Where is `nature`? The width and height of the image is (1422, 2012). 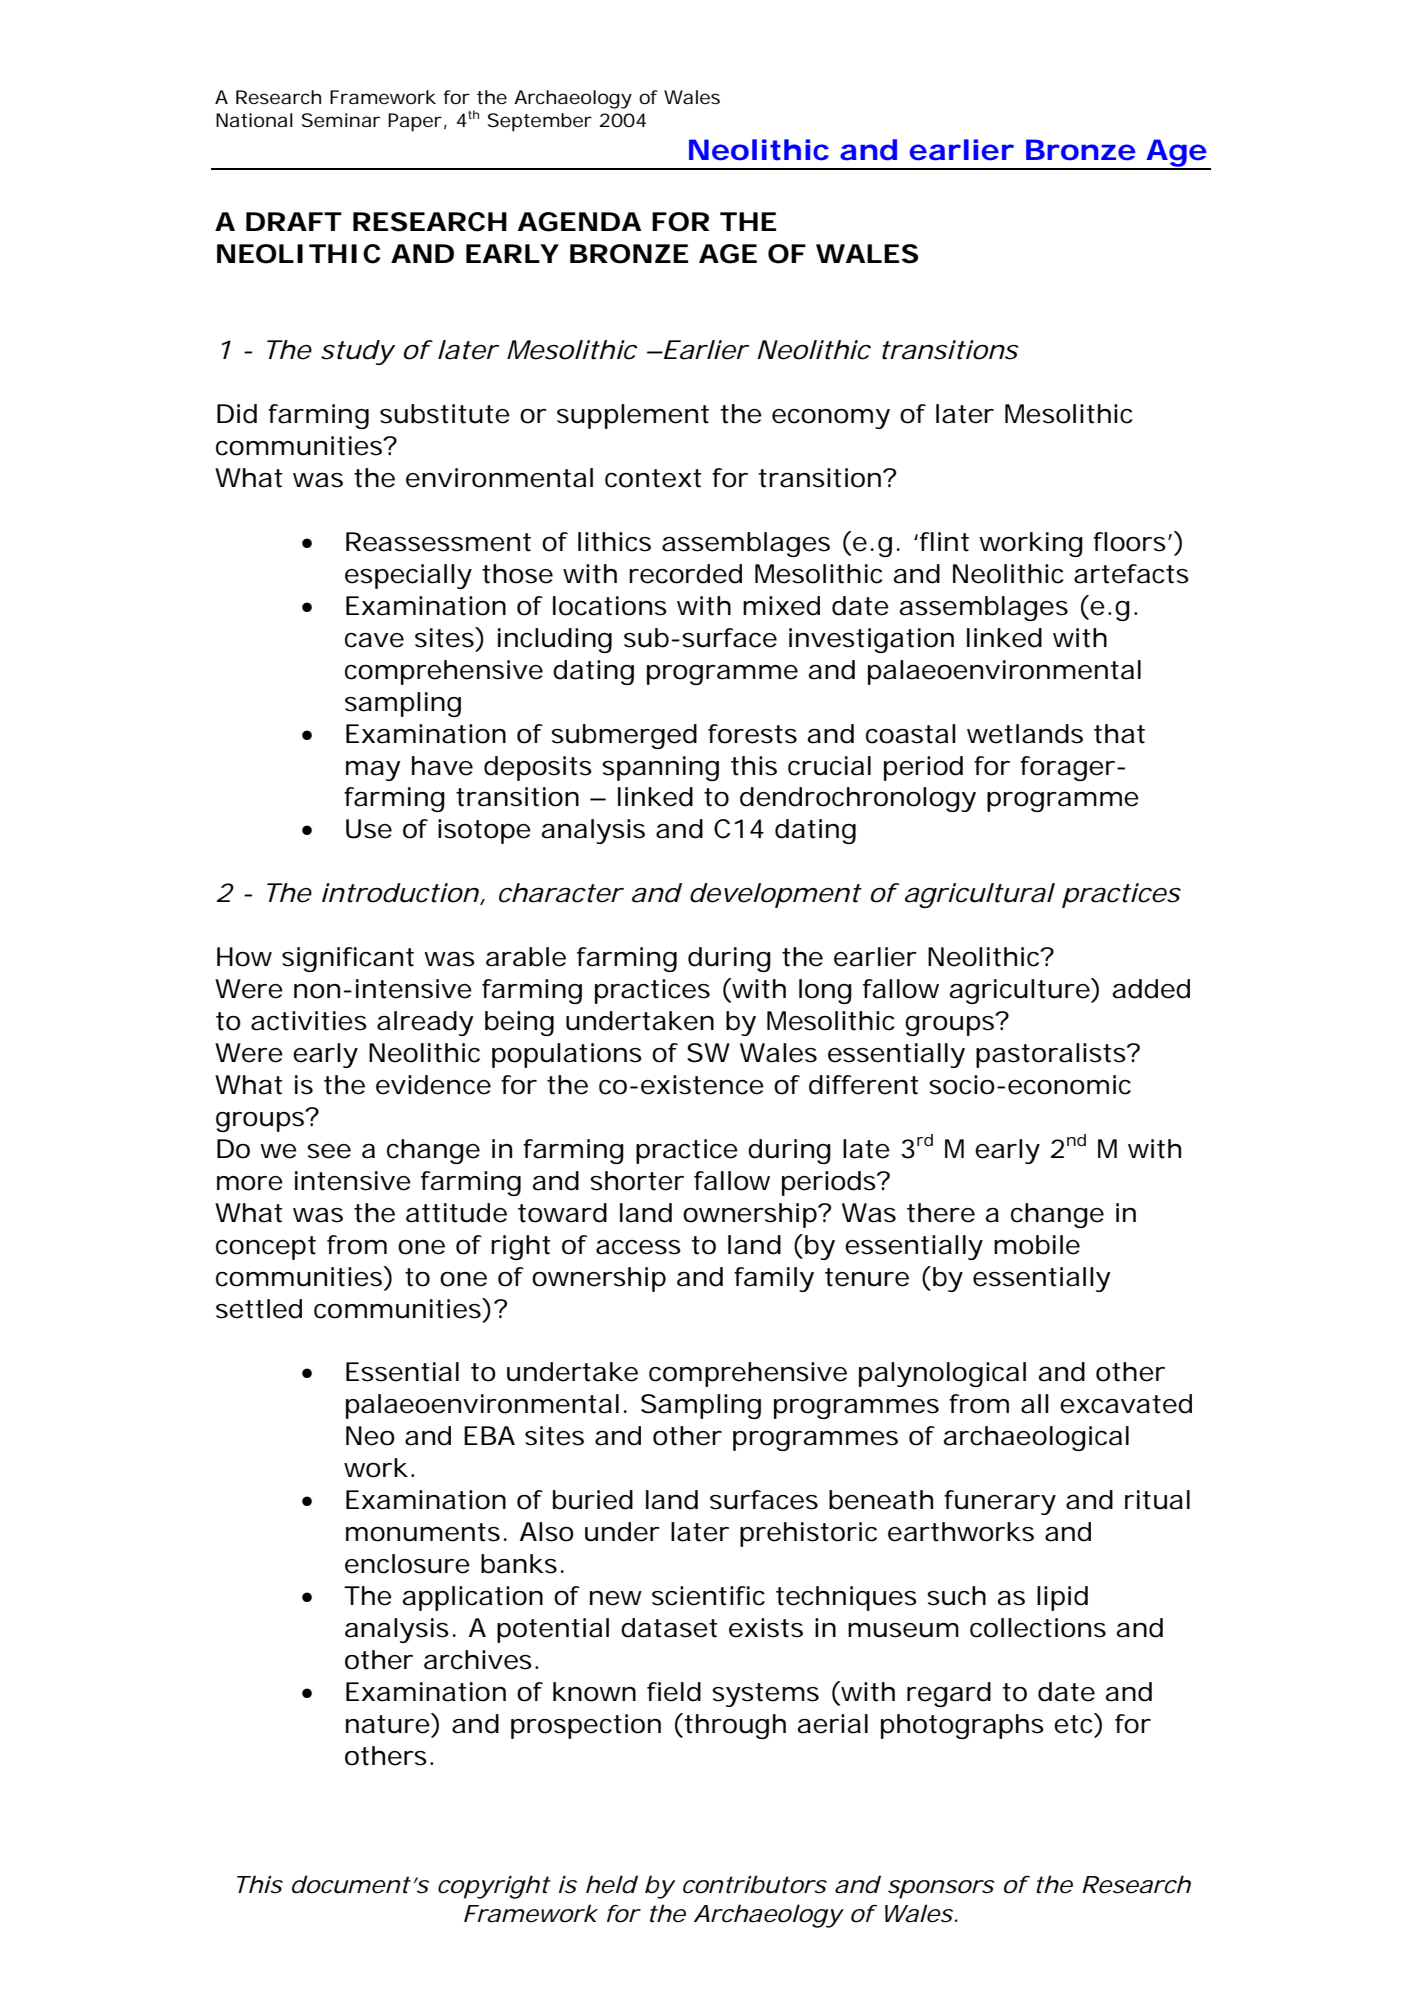 nature is located at coordinates (388, 1724).
